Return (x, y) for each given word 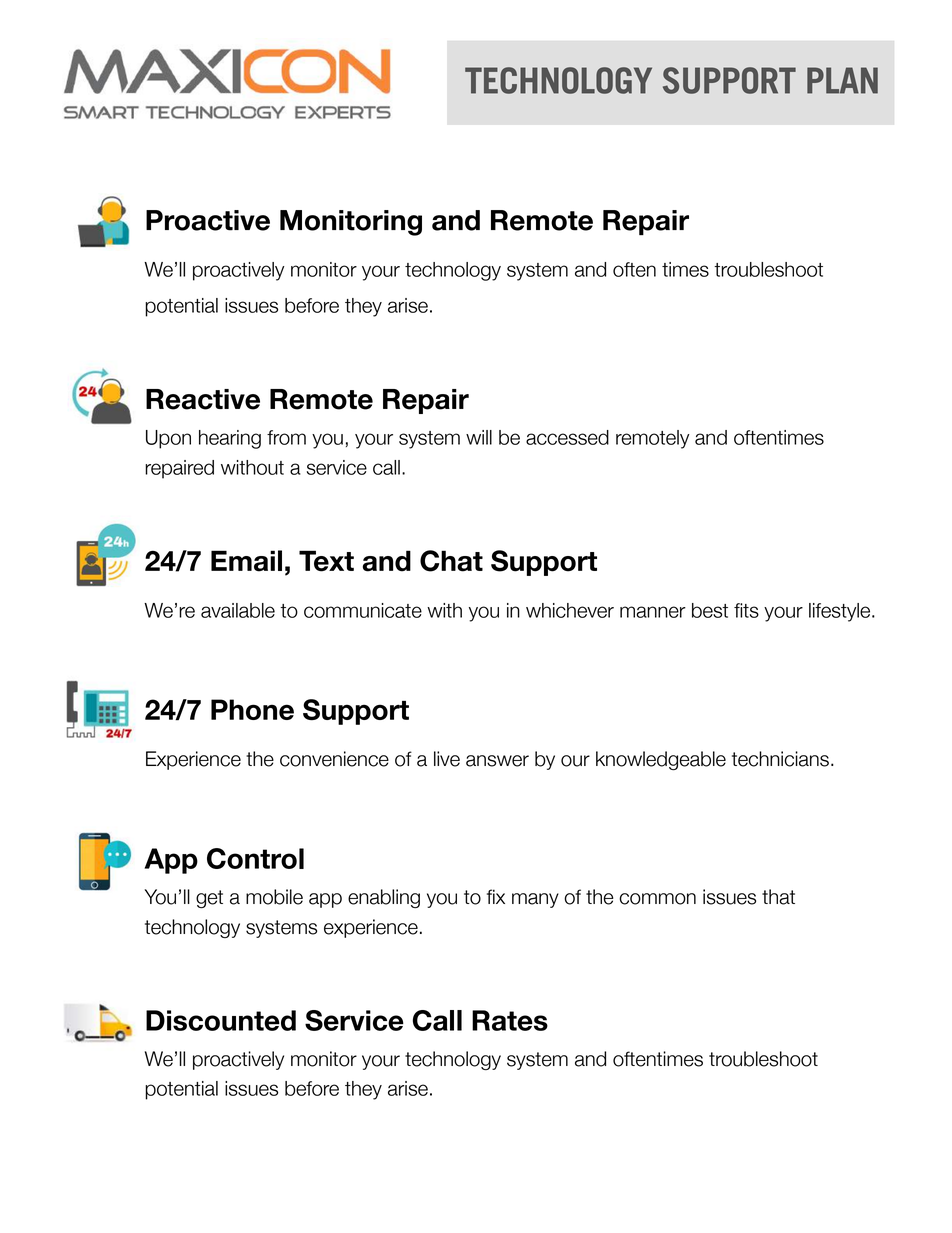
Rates (510, 1020)
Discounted (221, 1020)
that (778, 897)
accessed (567, 437)
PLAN (842, 80)
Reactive (203, 399)
